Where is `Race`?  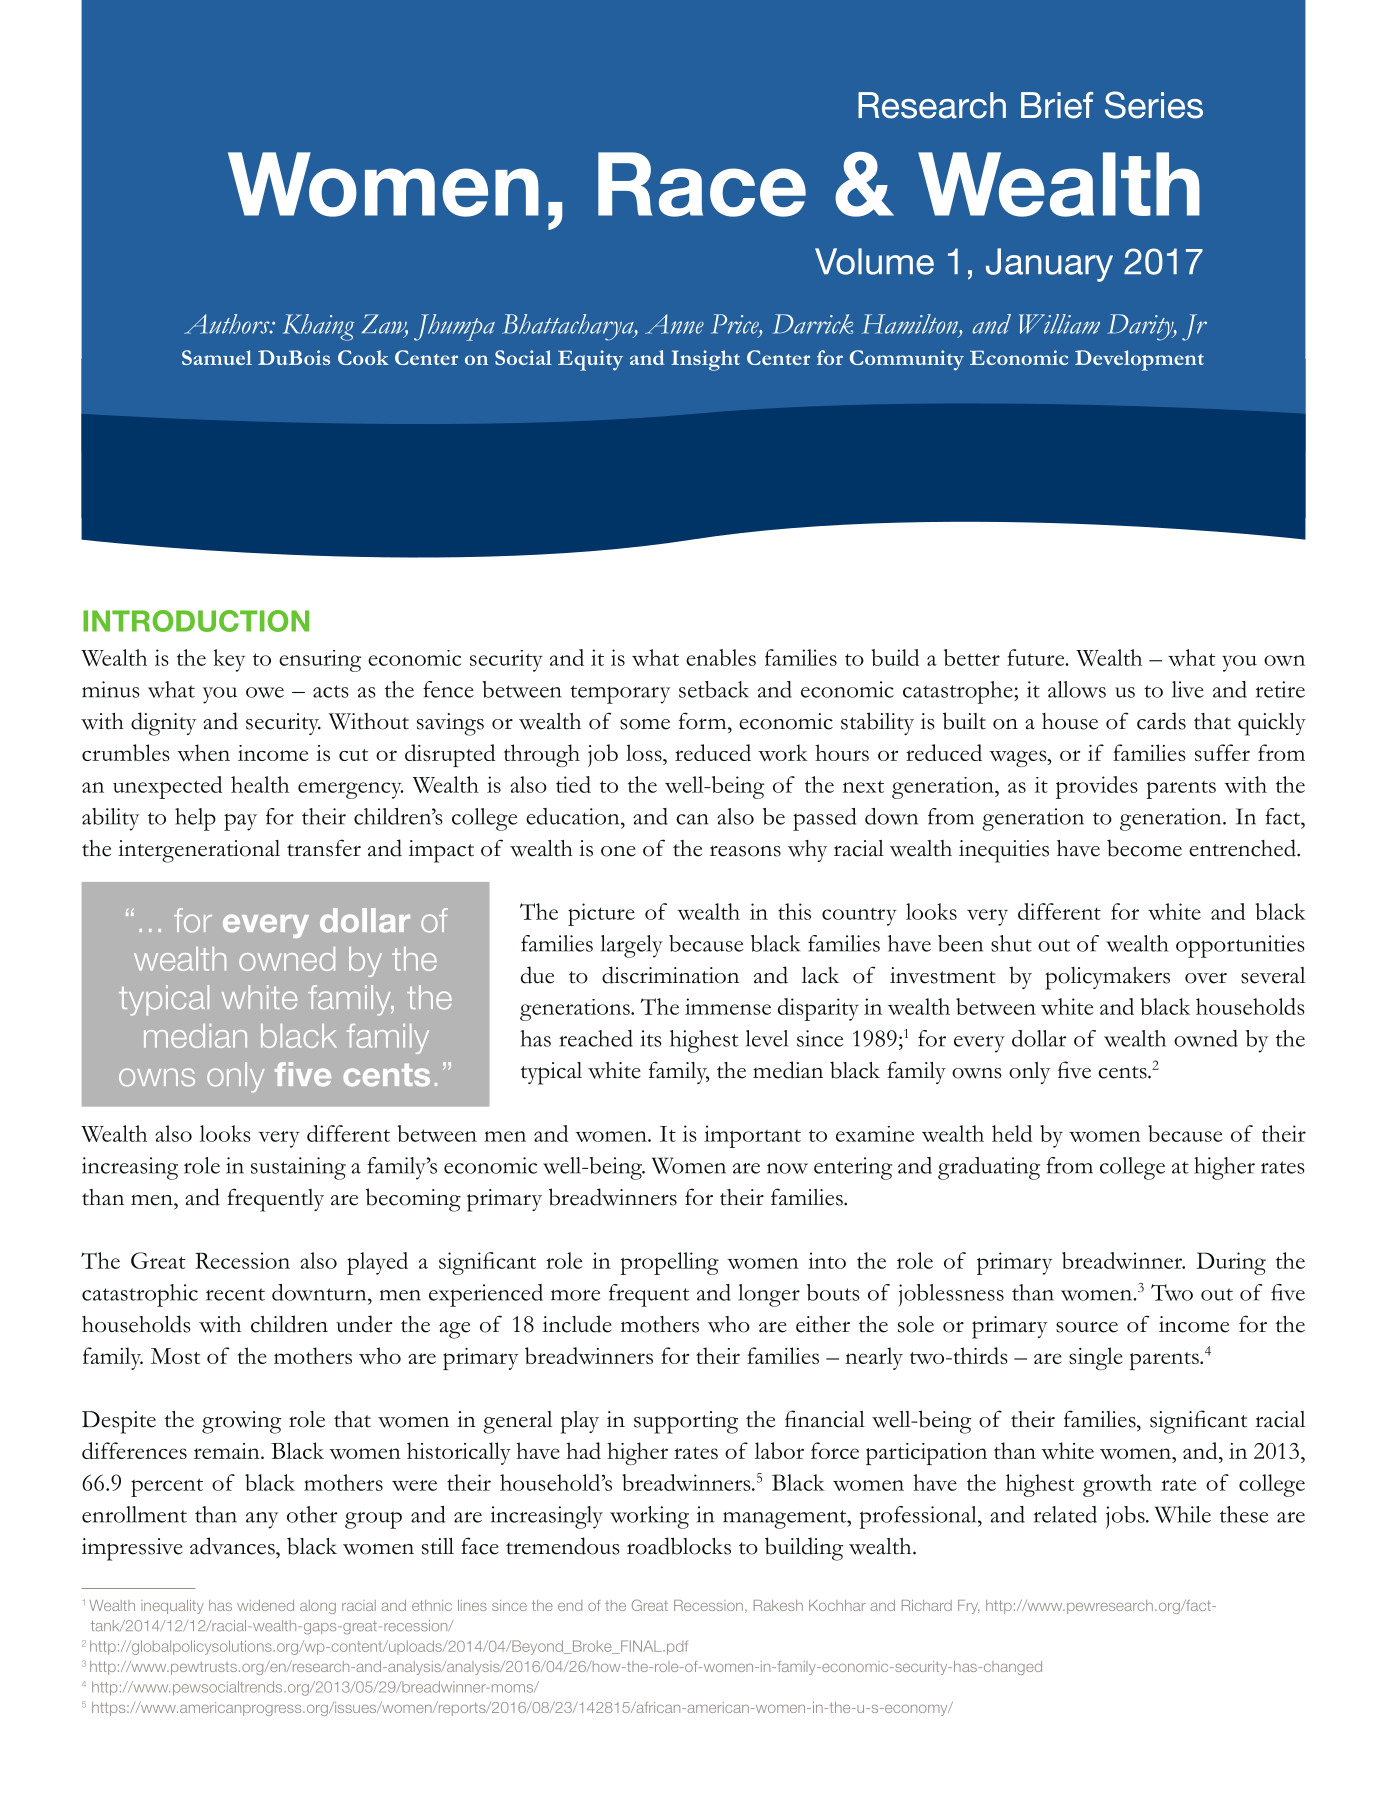 Race is located at coordinates (702, 184).
